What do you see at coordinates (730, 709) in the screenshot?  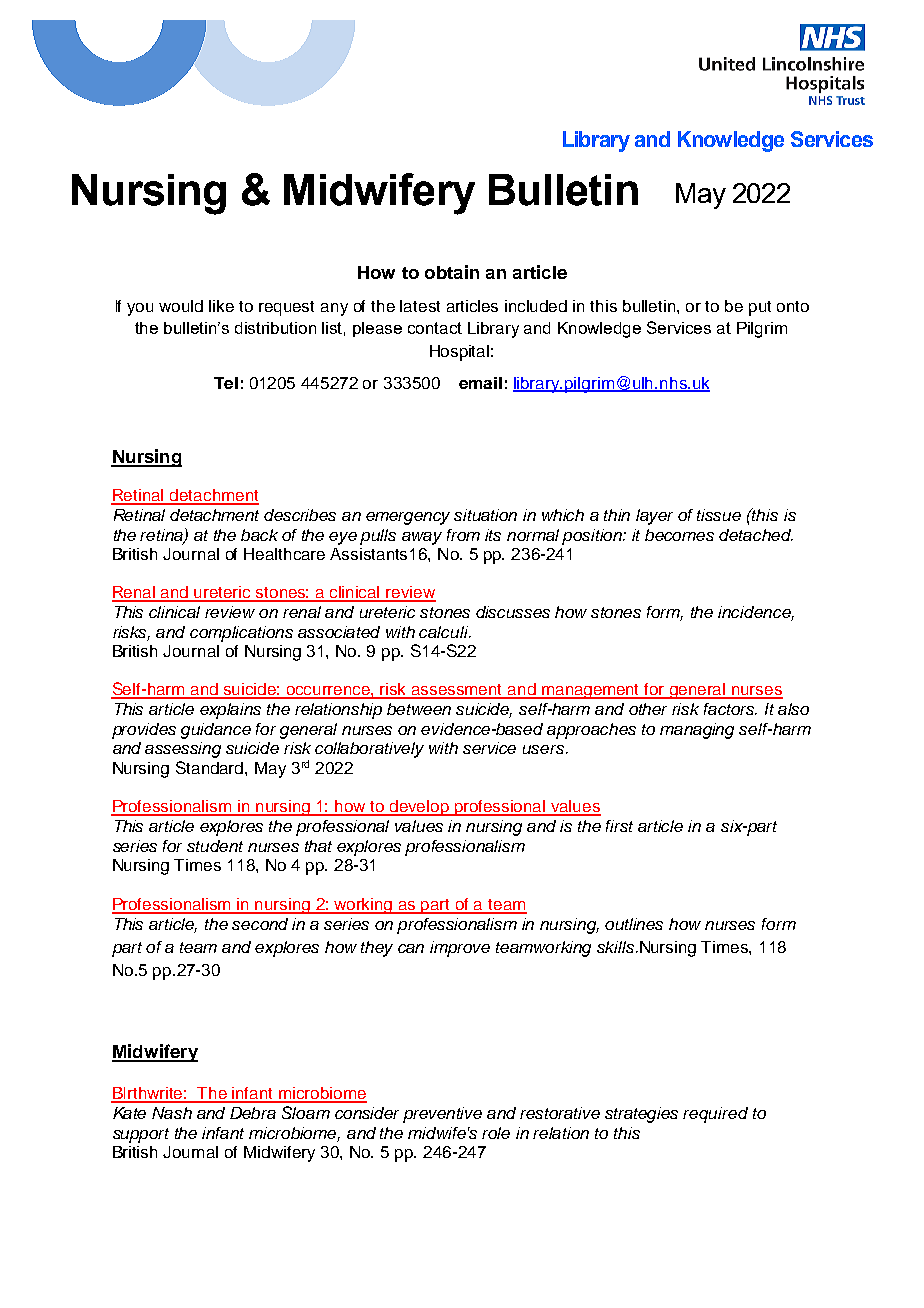 I see `factors` at bounding box center [730, 709].
